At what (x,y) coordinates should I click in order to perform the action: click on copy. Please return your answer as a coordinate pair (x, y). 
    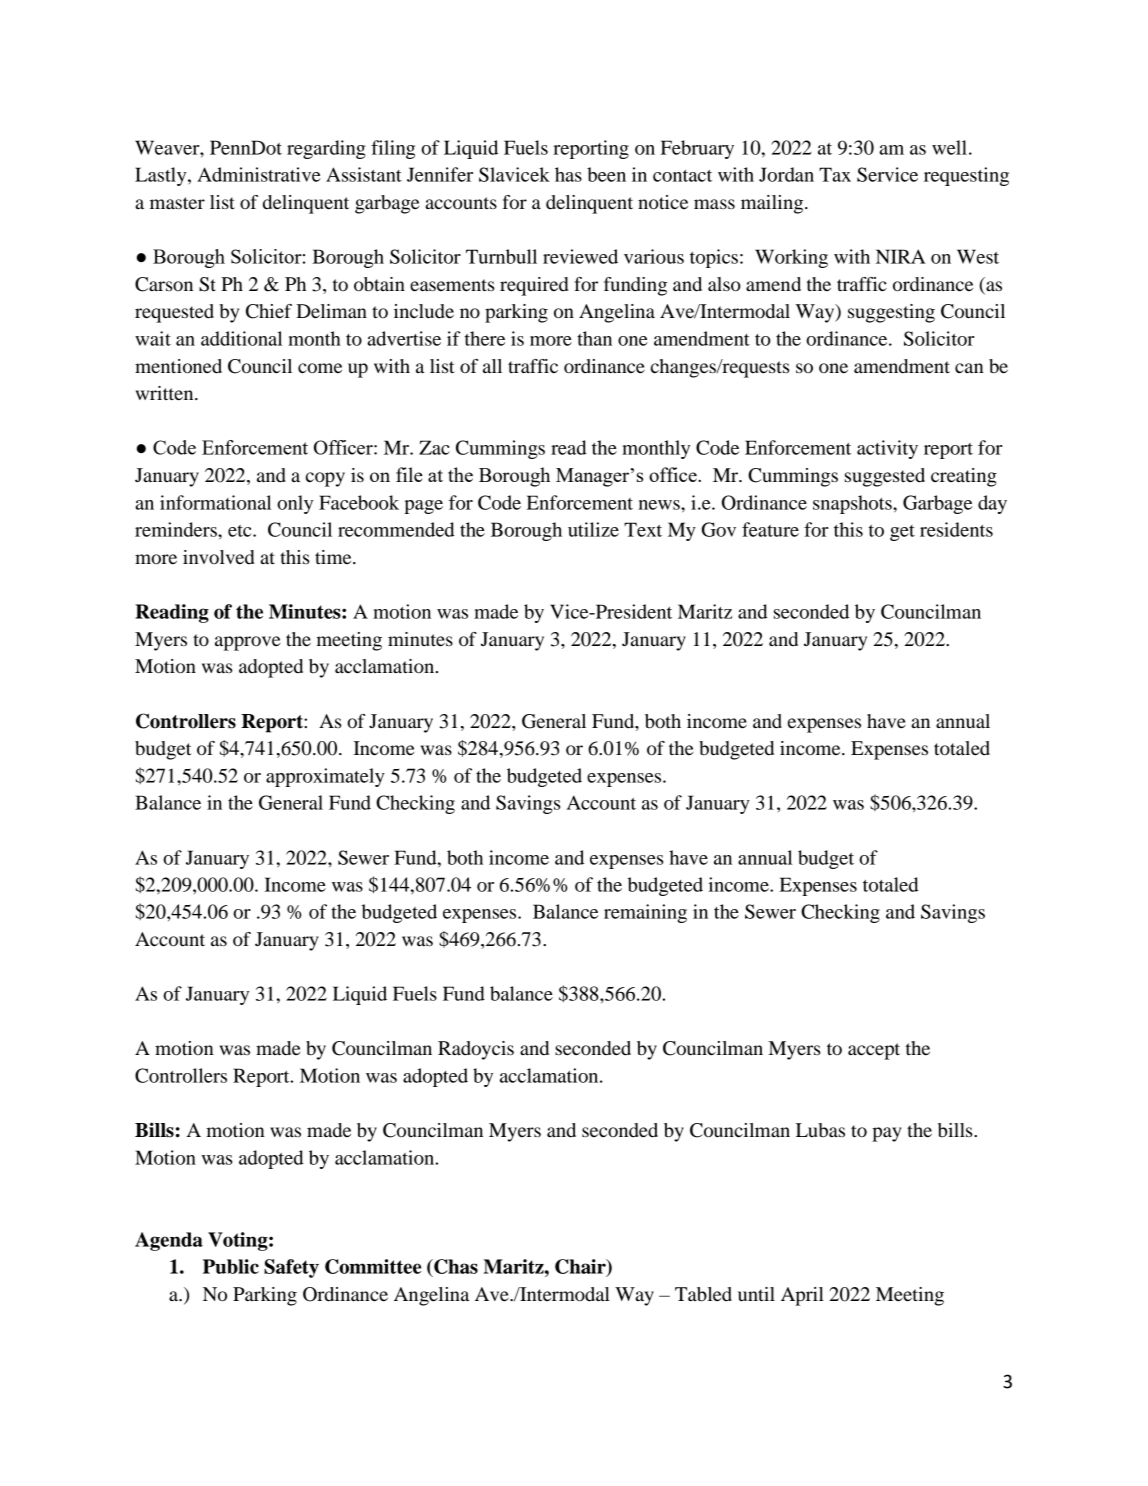
    Looking at the image, I should click on (325, 479).
